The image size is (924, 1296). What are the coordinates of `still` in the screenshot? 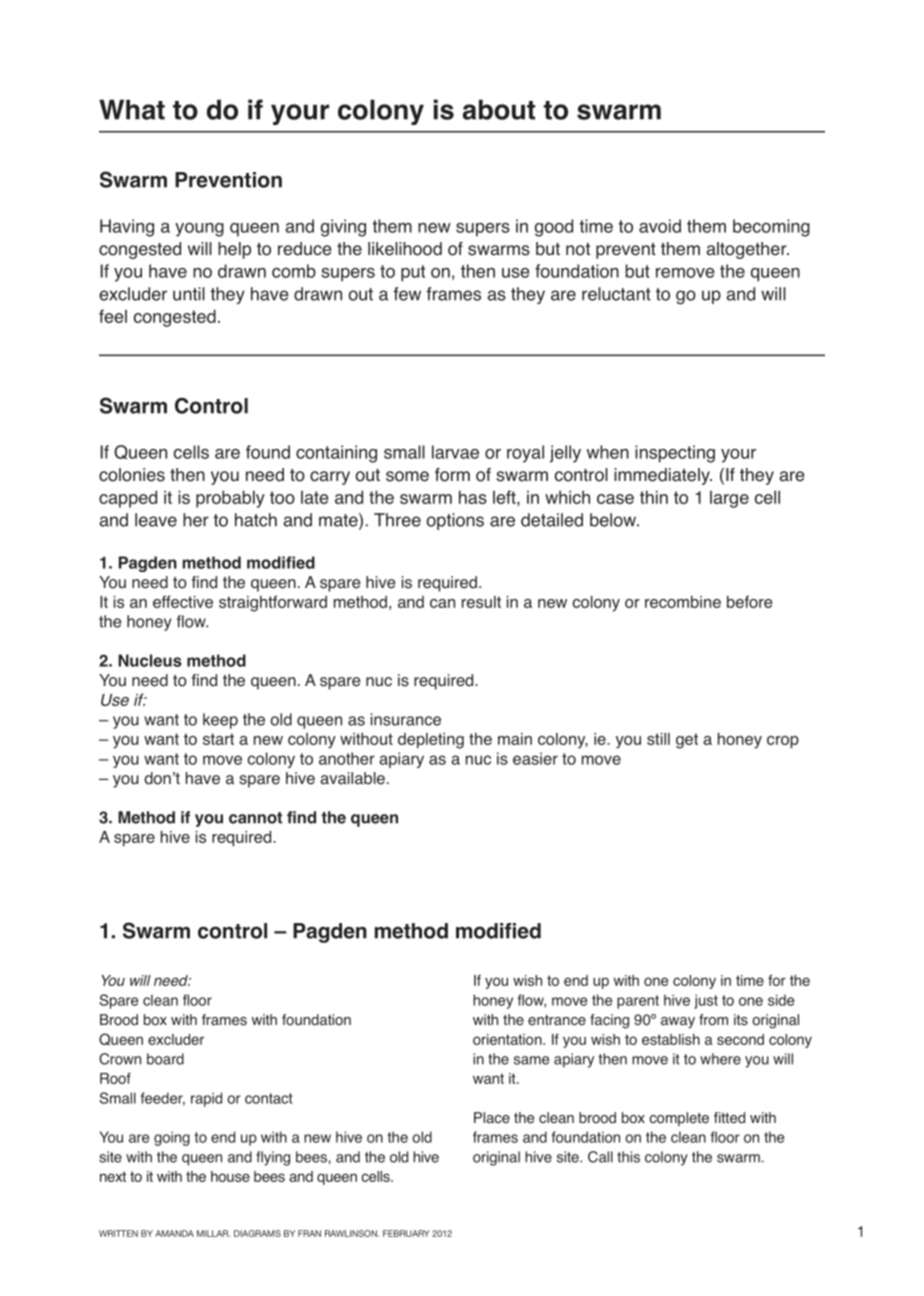 It's located at (658, 739).
